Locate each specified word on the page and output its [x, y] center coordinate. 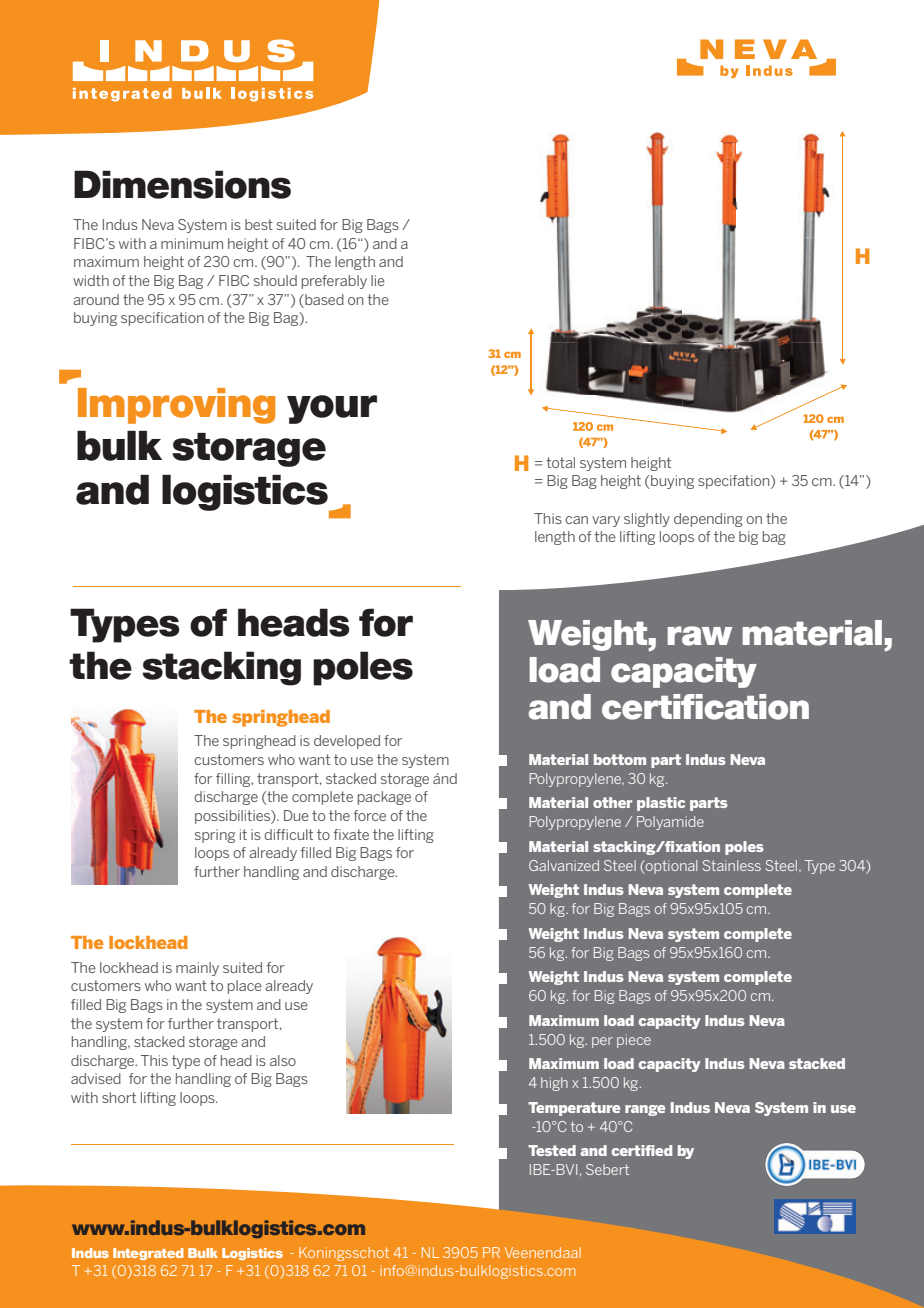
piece [634, 1041]
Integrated [148, 1254]
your [332, 409]
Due [296, 815]
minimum [192, 243]
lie [378, 280]
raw [700, 636]
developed [347, 742]
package [384, 798]
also [283, 1060]
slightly [647, 520]
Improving [176, 406]
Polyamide [670, 823]
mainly [197, 969]
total [560, 462]
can [576, 520]
